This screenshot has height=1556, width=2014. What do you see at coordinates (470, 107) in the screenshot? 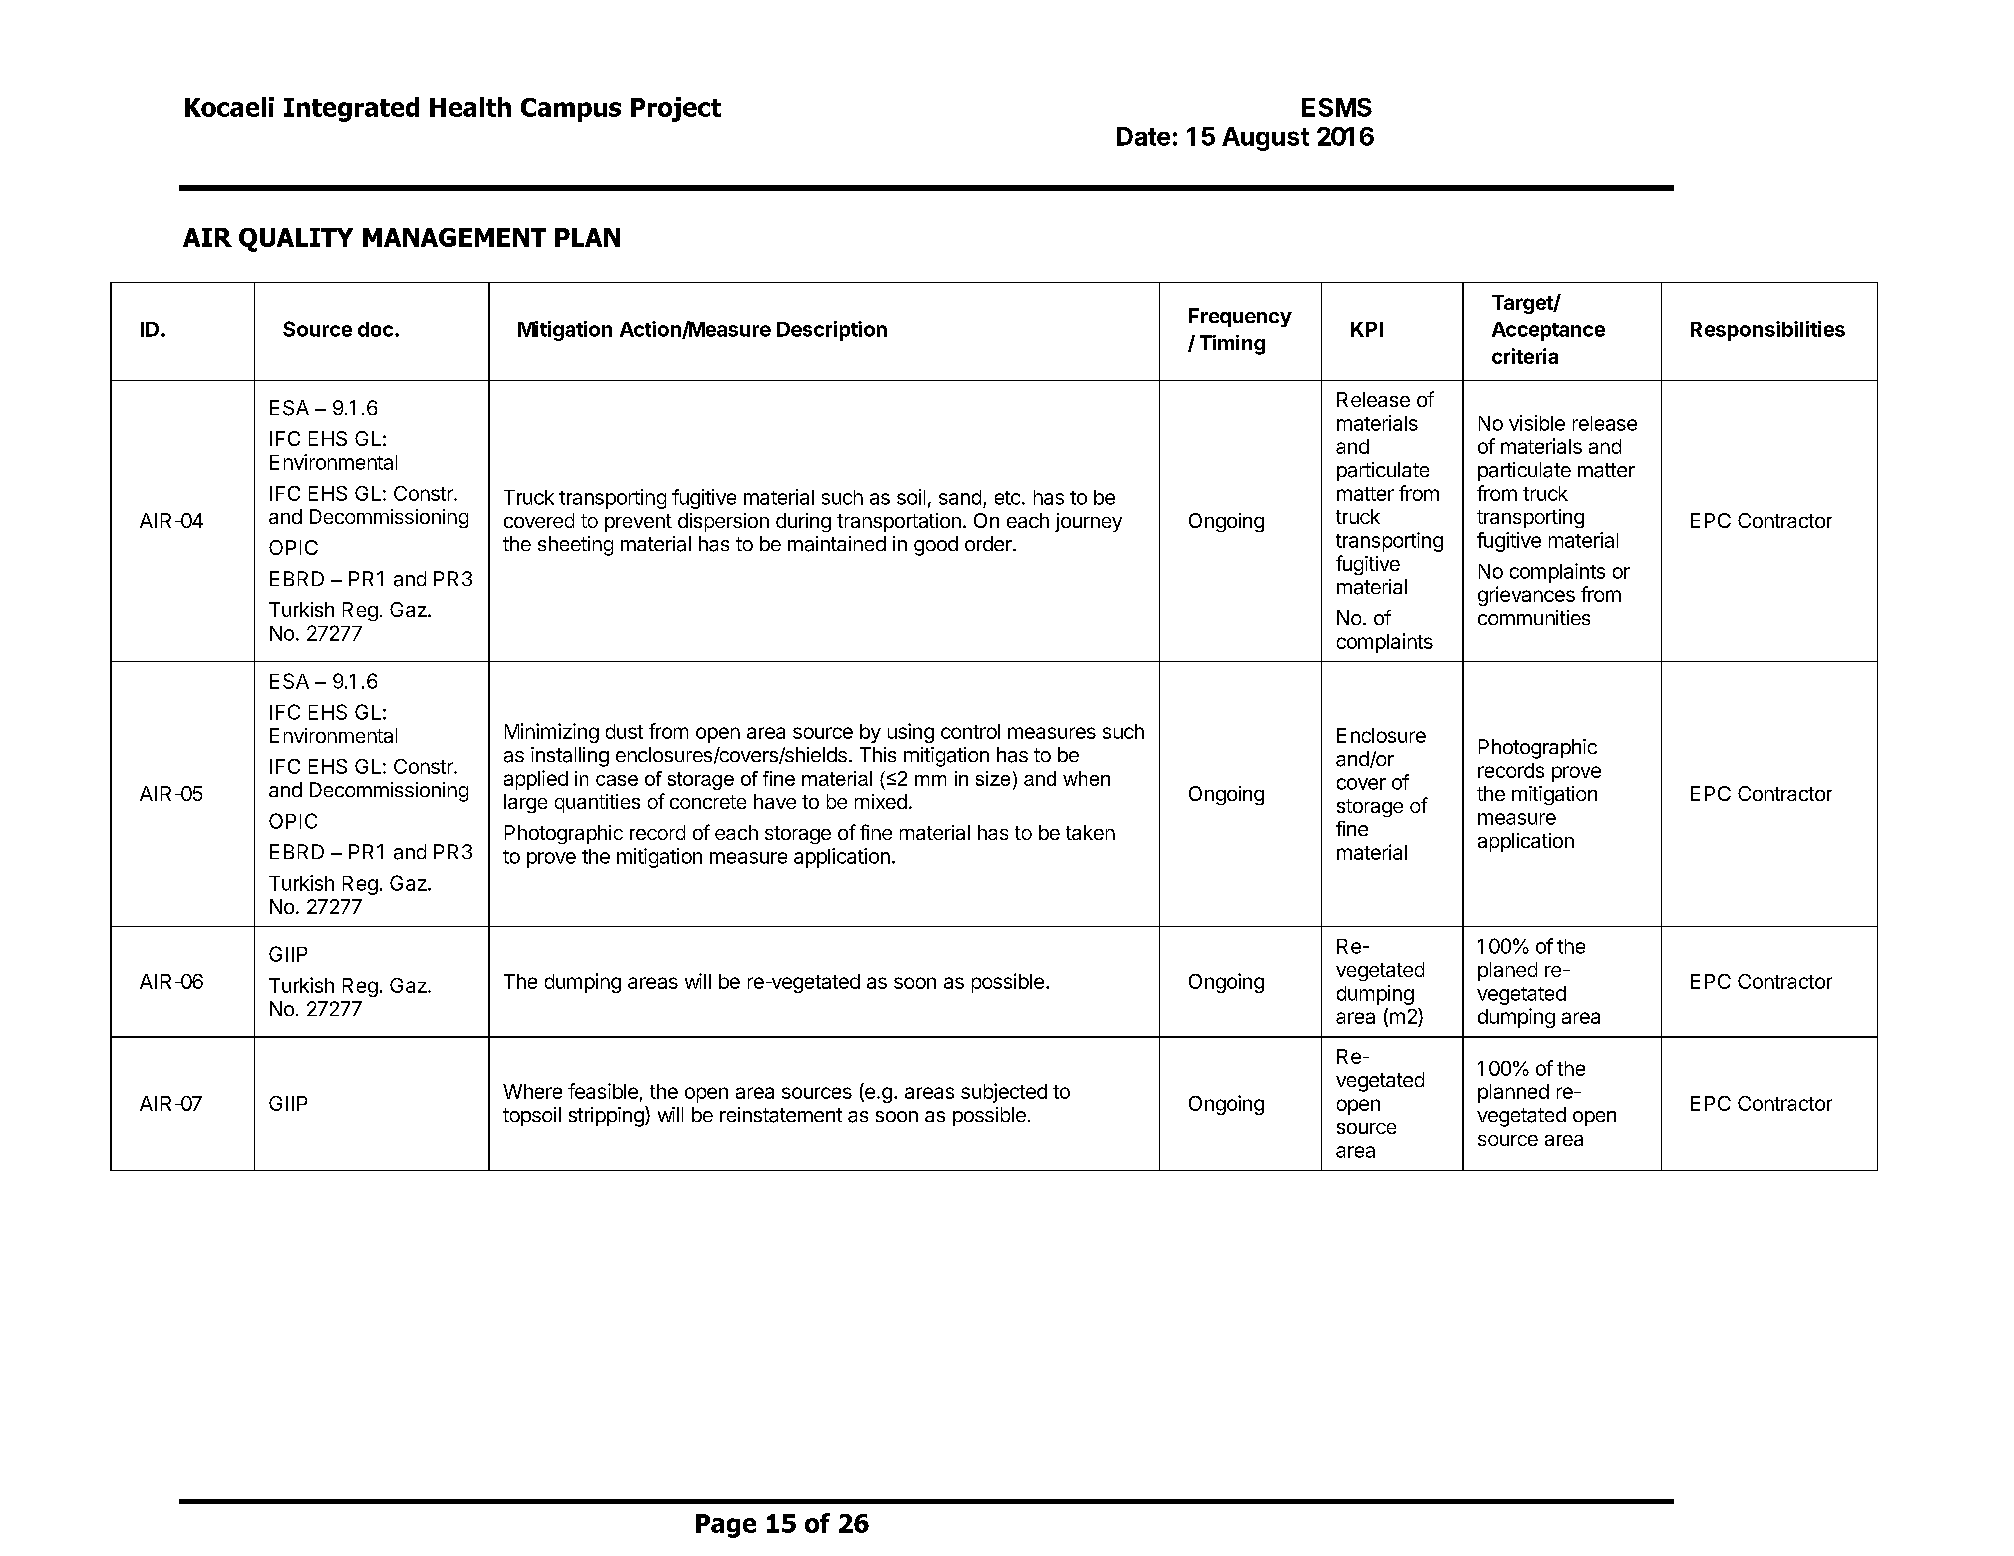
I see `Health` at bounding box center [470, 107].
